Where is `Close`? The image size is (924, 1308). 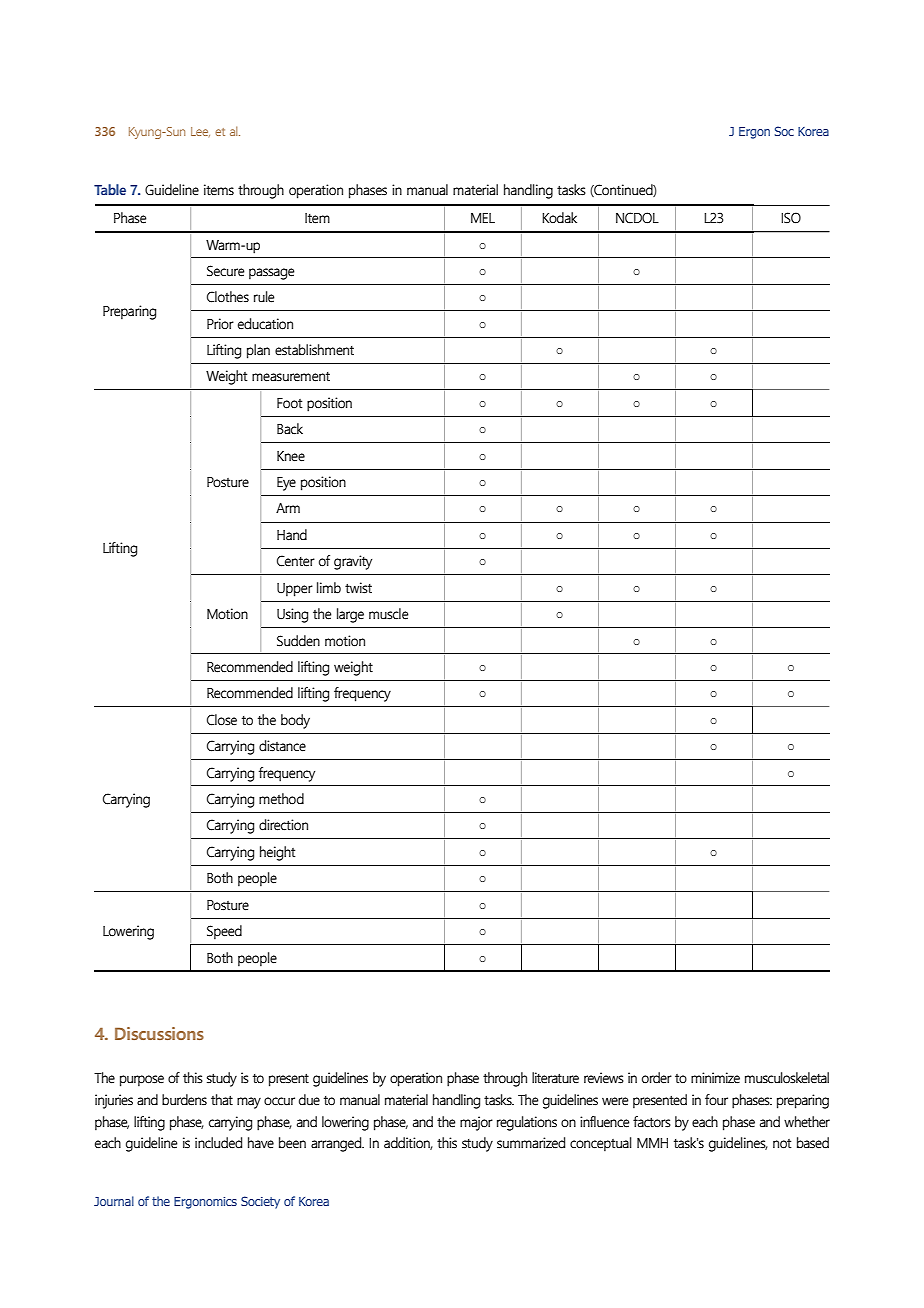 Close is located at coordinates (222, 720).
